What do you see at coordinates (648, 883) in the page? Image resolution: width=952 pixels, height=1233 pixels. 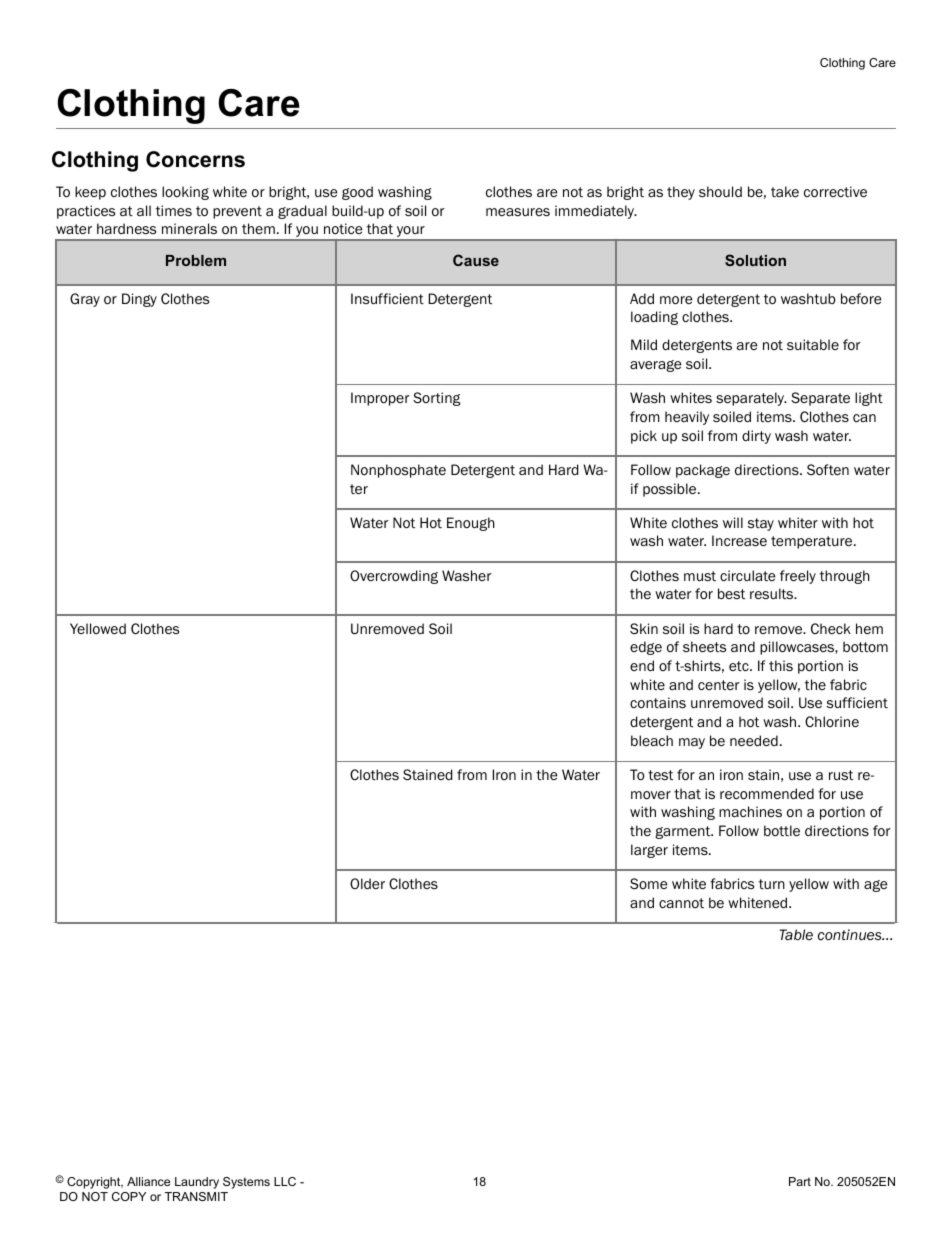 I see `Some` at bounding box center [648, 883].
